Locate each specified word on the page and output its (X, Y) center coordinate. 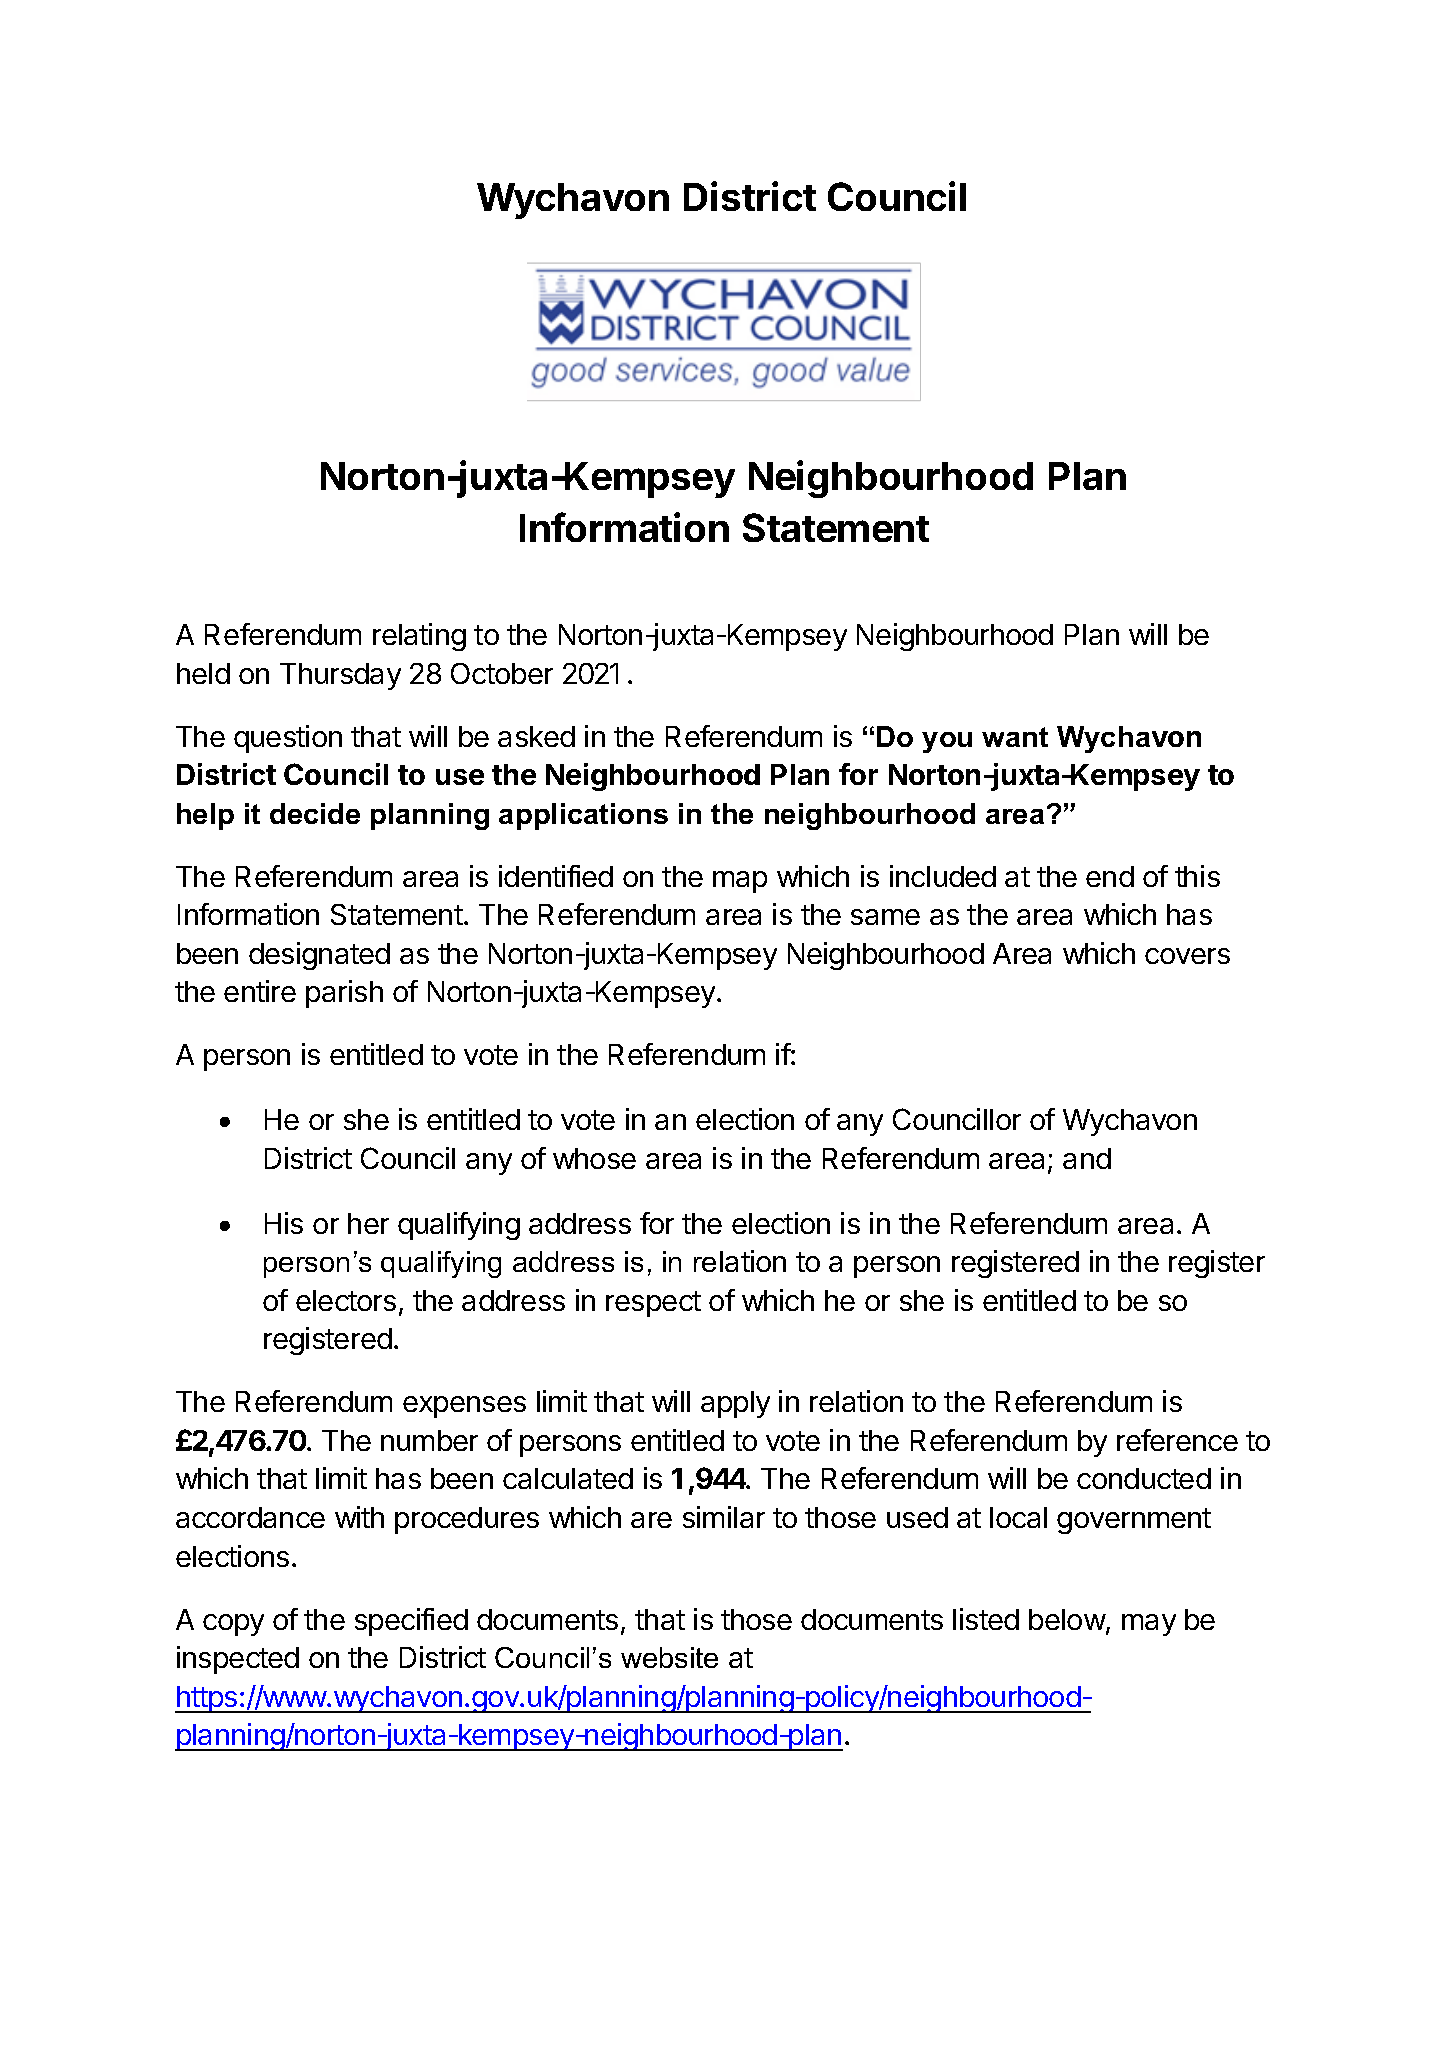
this (1197, 876)
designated (319, 956)
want (1015, 737)
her (368, 1223)
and (1087, 1158)
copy (233, 1625)
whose (594, 1158)
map (740, 882)
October (502, 673)
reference (1177, 1440)
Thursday (340, 676)
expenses (464, 1407)
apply (735, 1404)
